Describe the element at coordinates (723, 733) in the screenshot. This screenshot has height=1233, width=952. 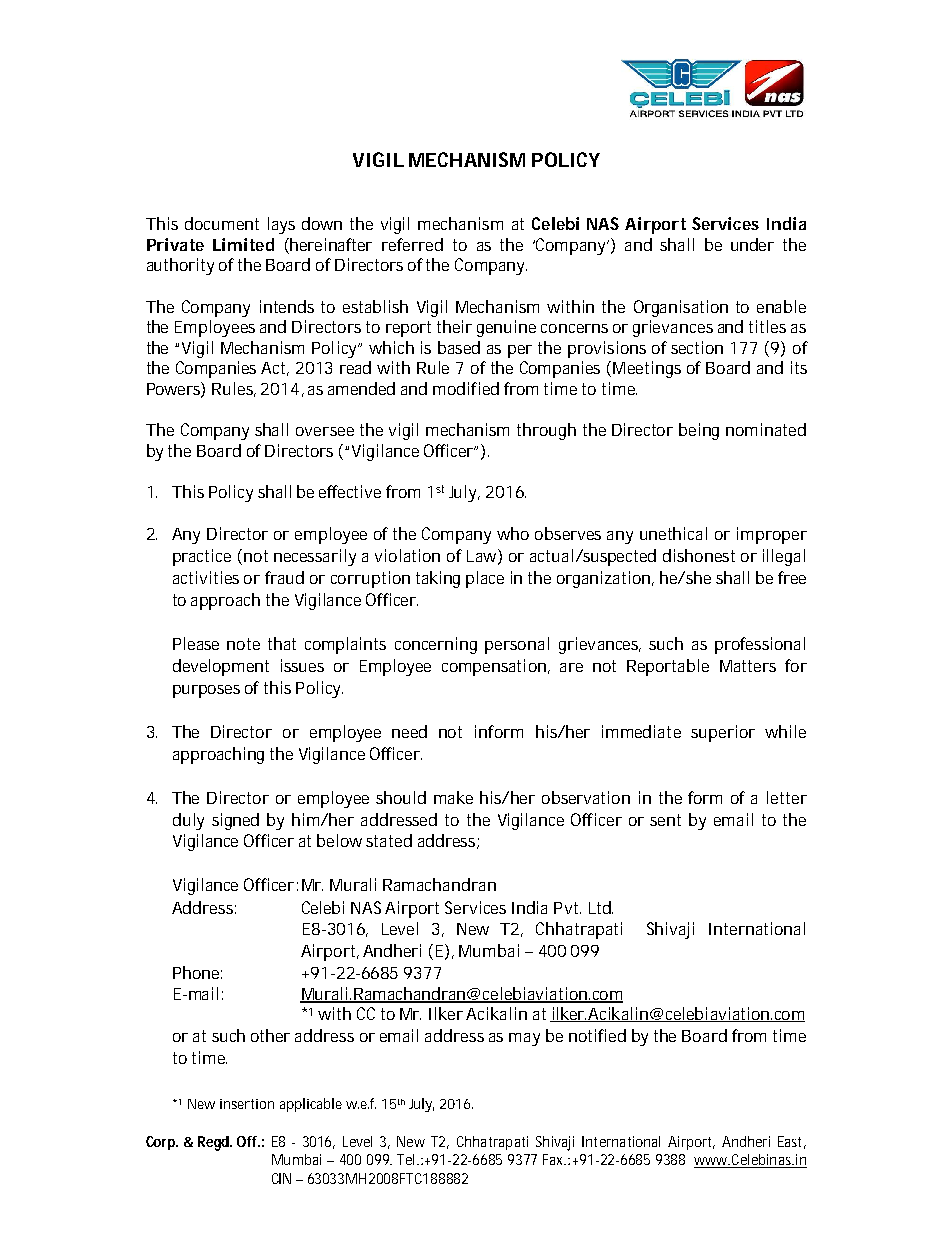
I see `superior` at that location.
